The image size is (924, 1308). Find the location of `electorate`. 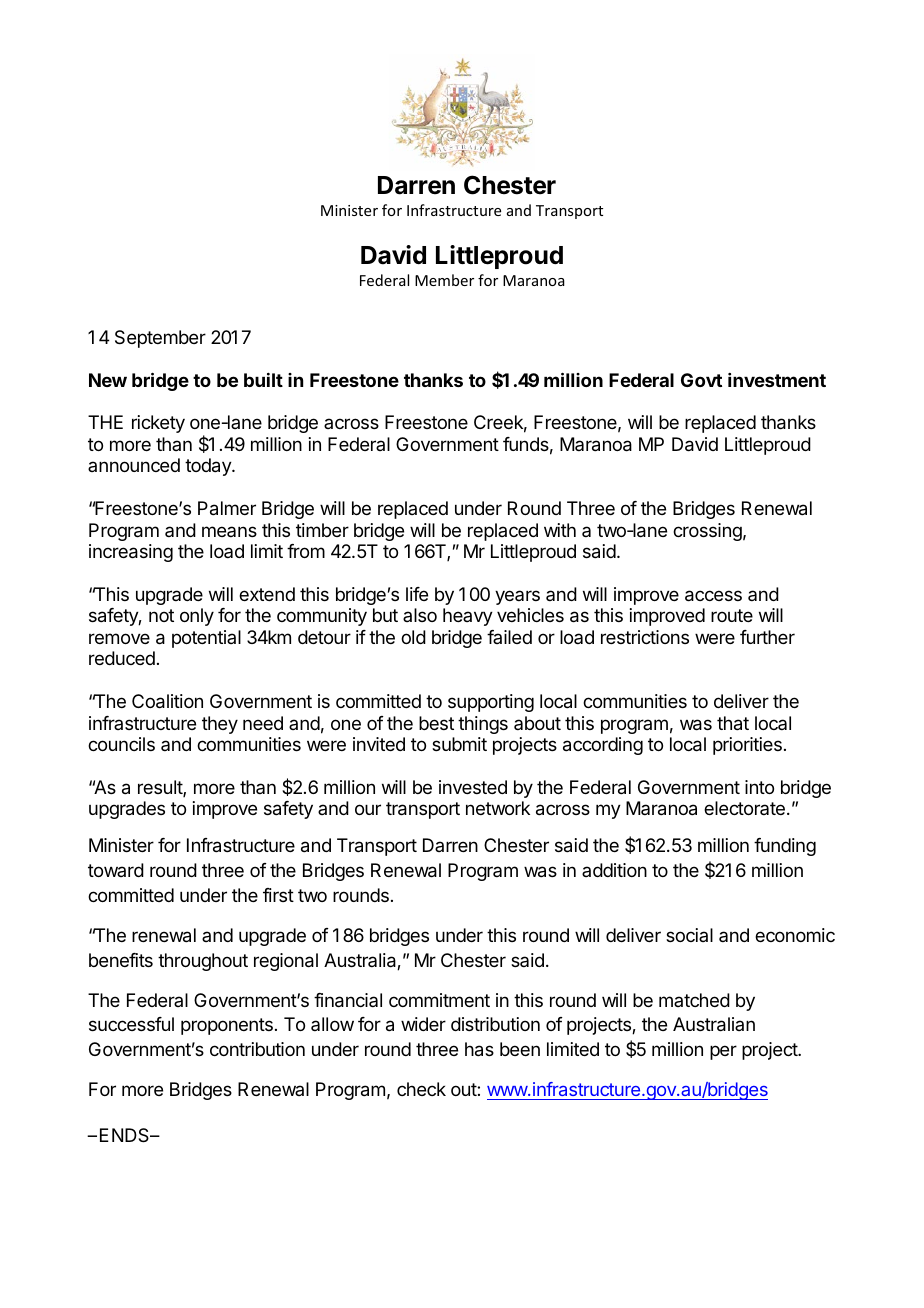

electorate is located at coordinates (744, 808).
